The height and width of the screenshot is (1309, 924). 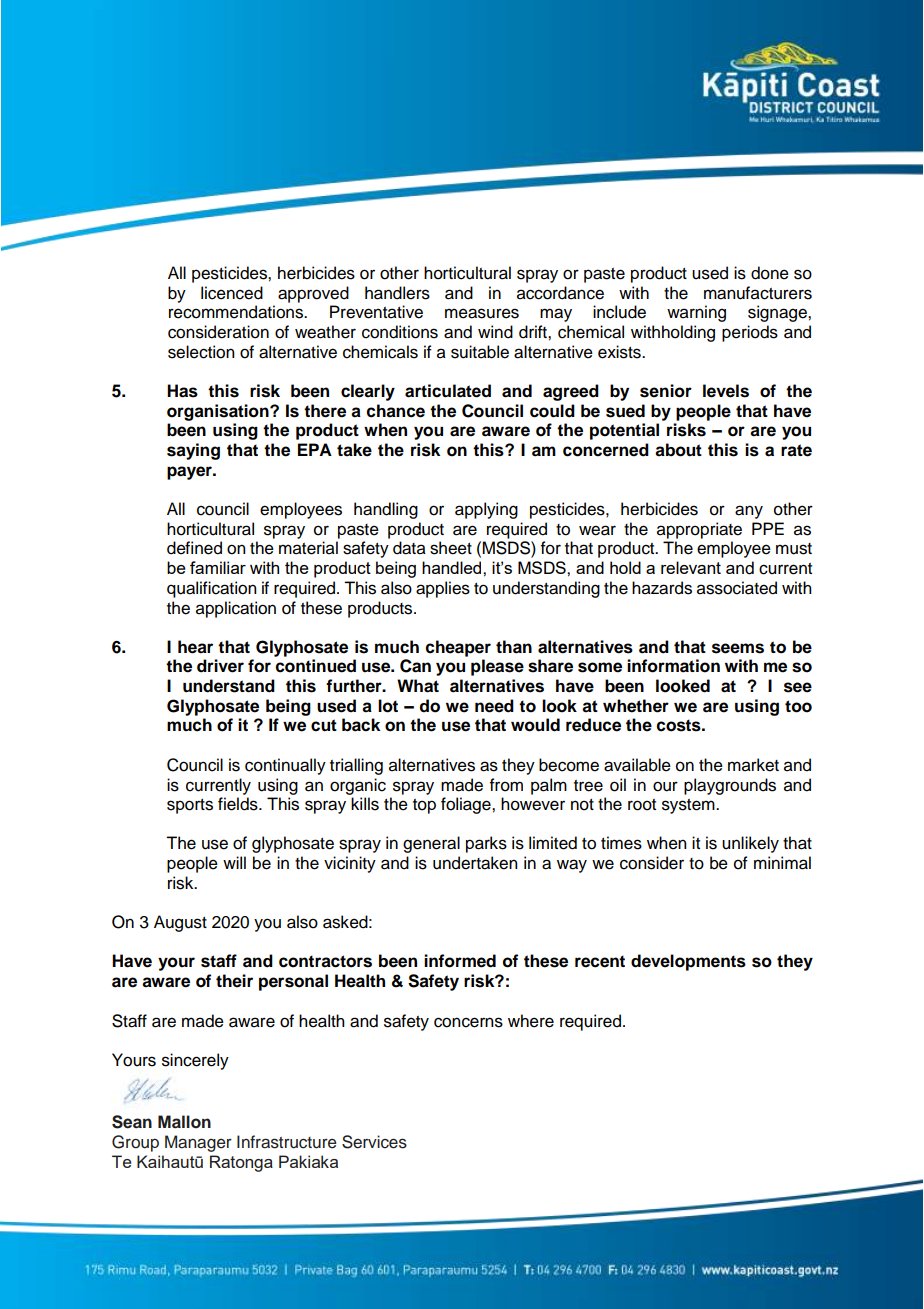 I want to click on information, so click(x=673, y=666).
